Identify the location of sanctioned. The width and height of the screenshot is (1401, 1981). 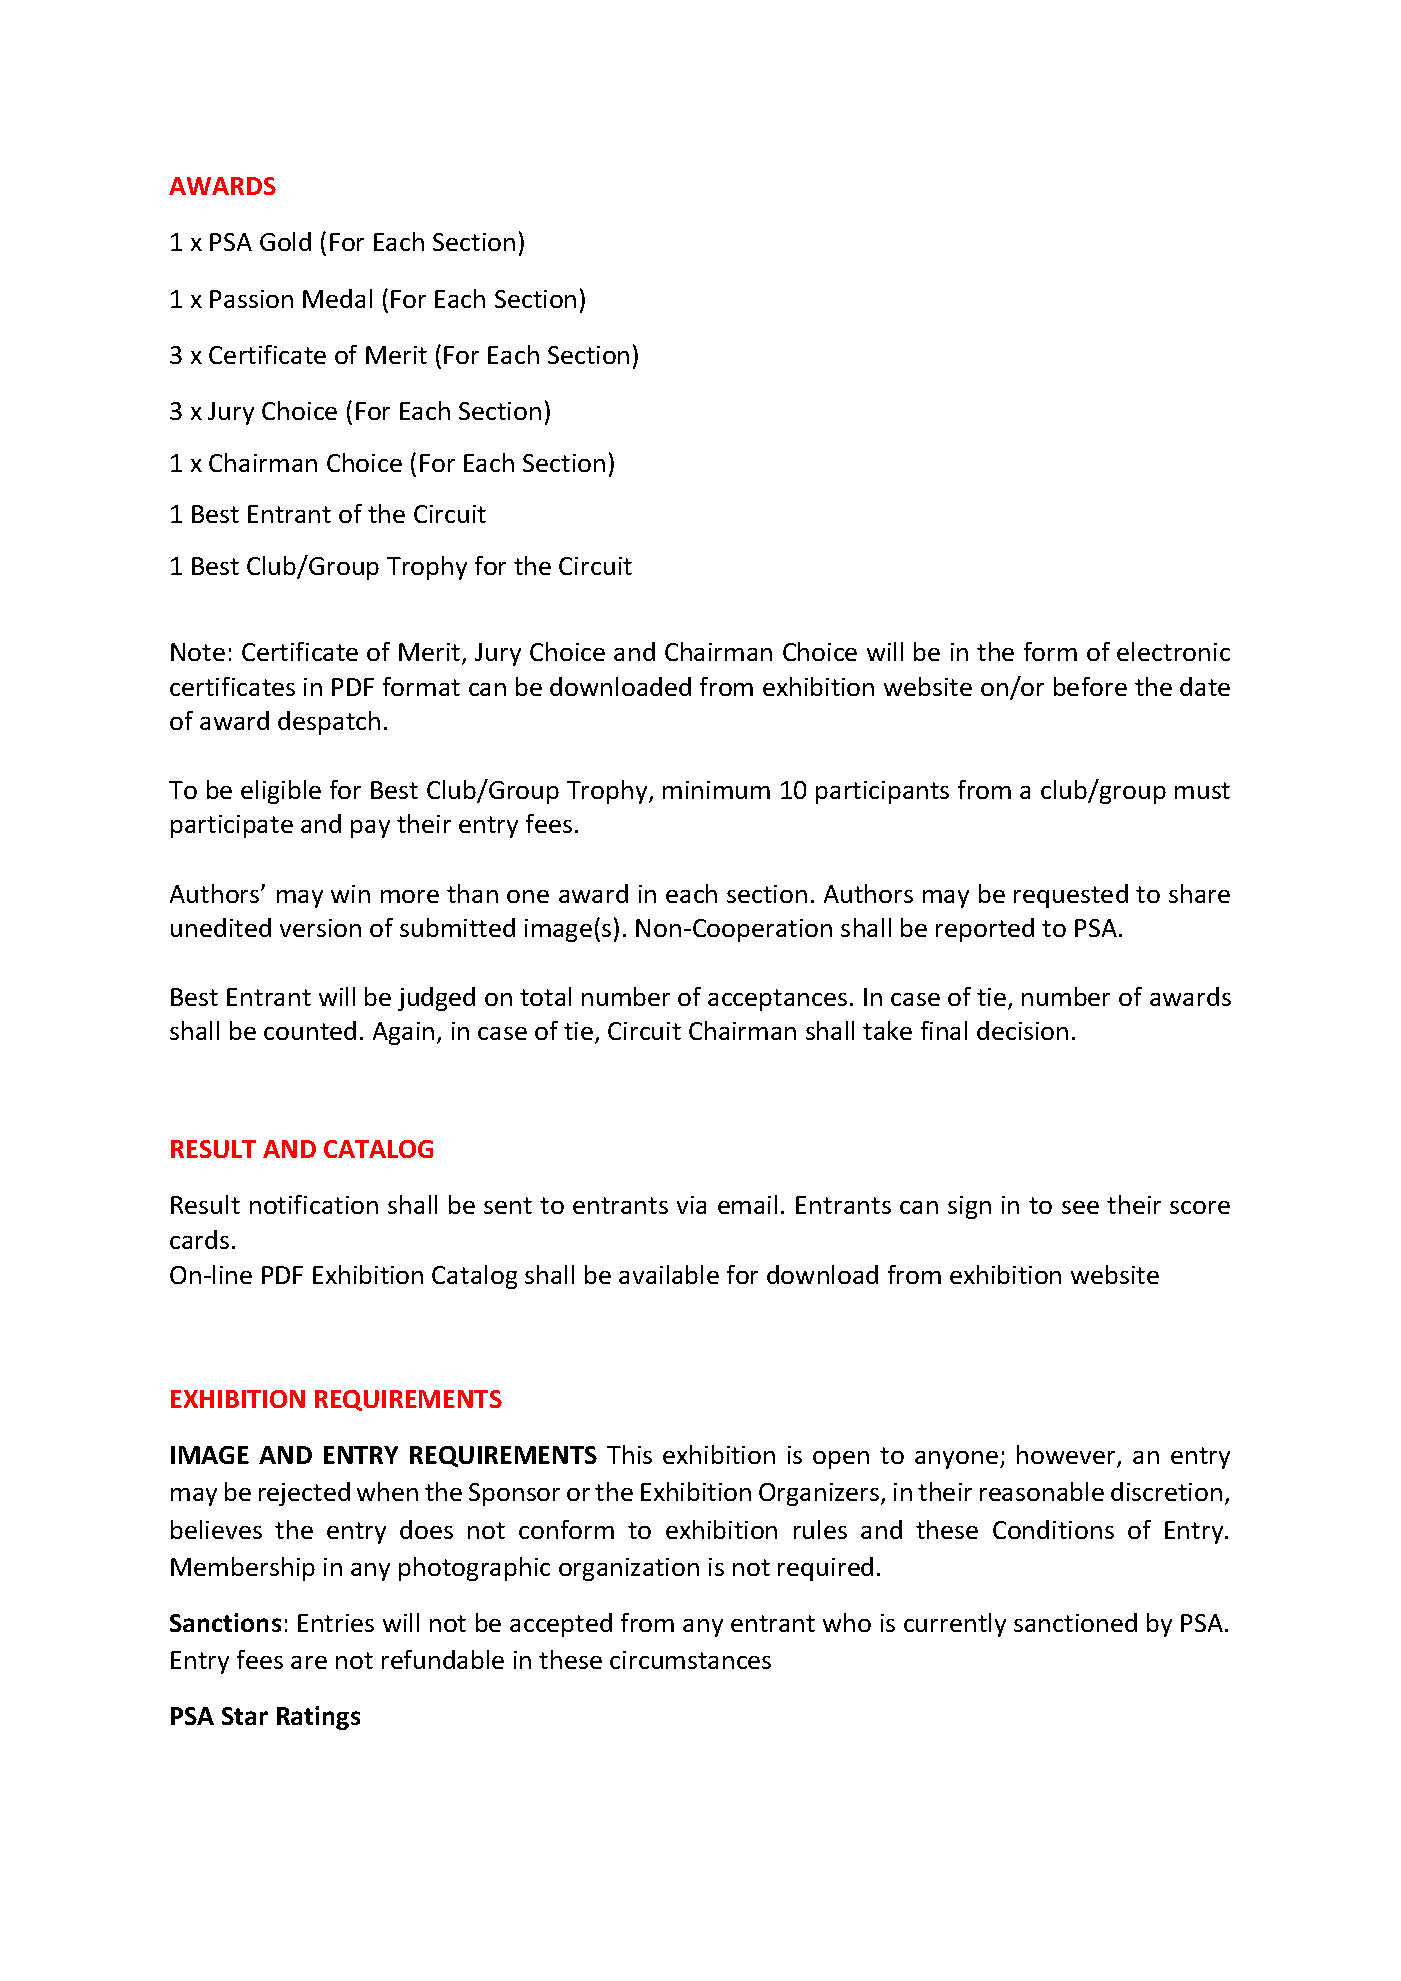
(1075, 1622).
